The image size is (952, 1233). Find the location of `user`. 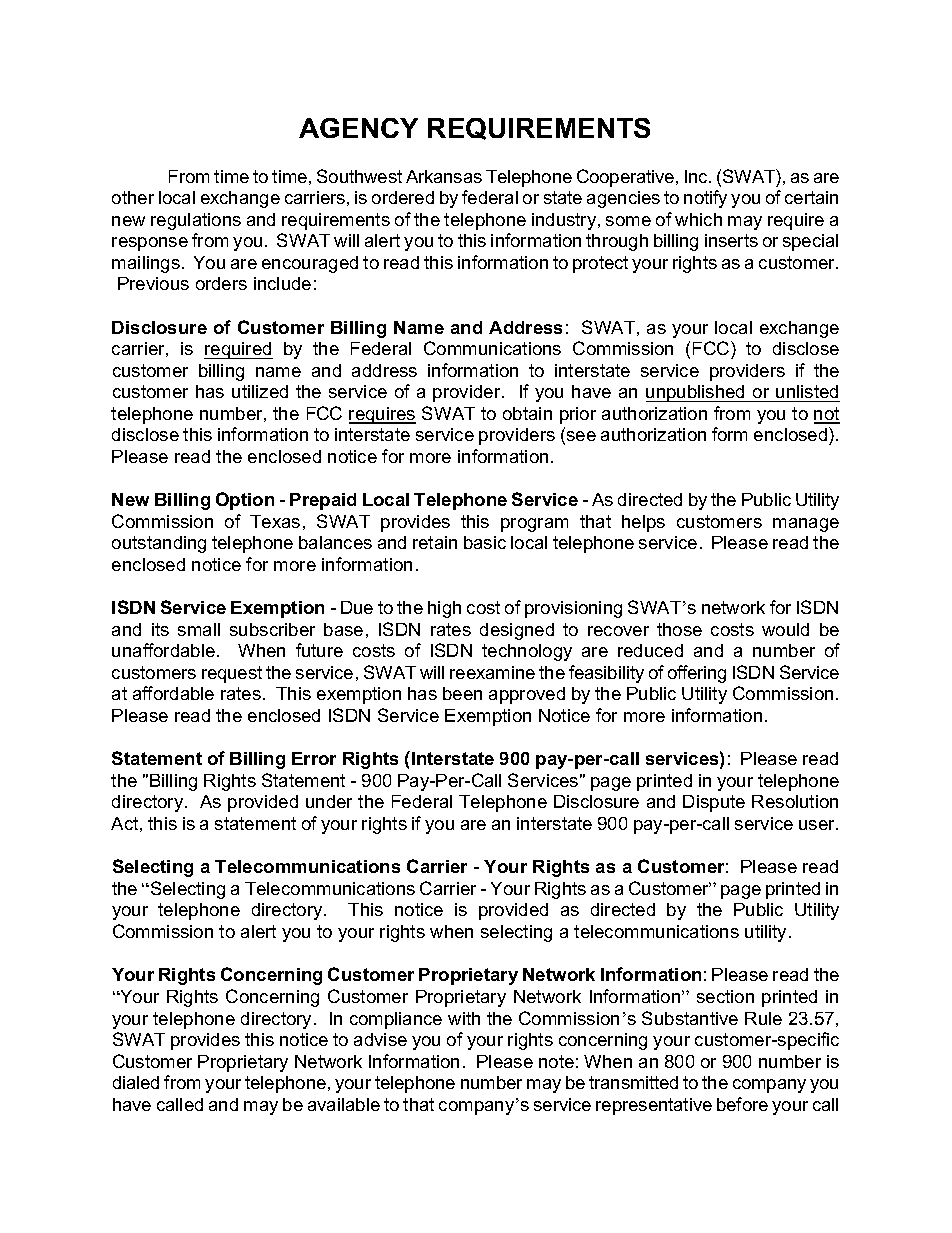

user is located at coordinates (818, 825).
